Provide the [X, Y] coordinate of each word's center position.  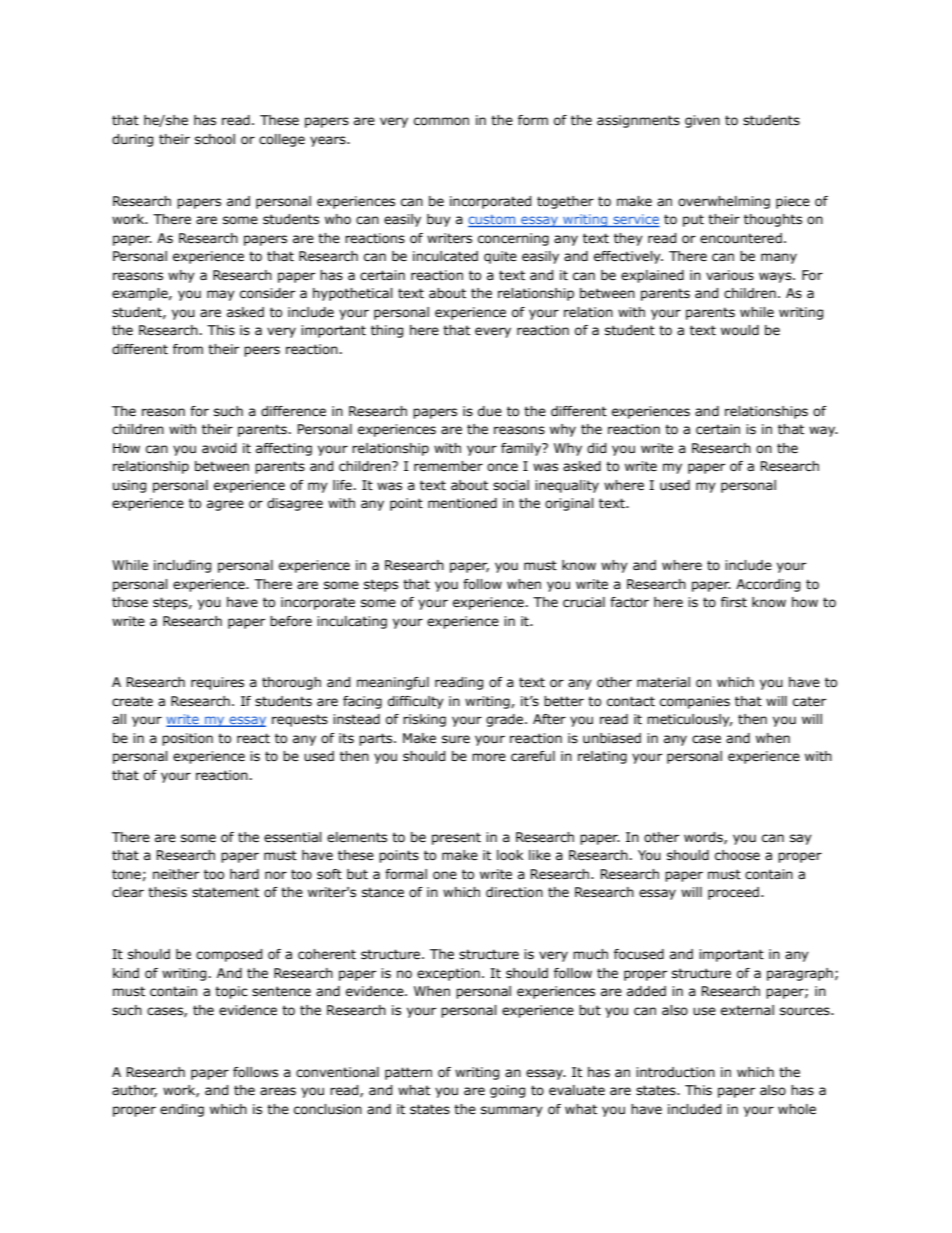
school [215, 139]
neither [176, 874]
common [441, 121]
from [188, 349]
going [507, 1091]
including [182, 566]
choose [737, 855]
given [702, 121]
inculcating [352, 622]
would [740, 330]
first [734, 602]
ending [182, 1110]
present [456, 838]
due [490, 411]
